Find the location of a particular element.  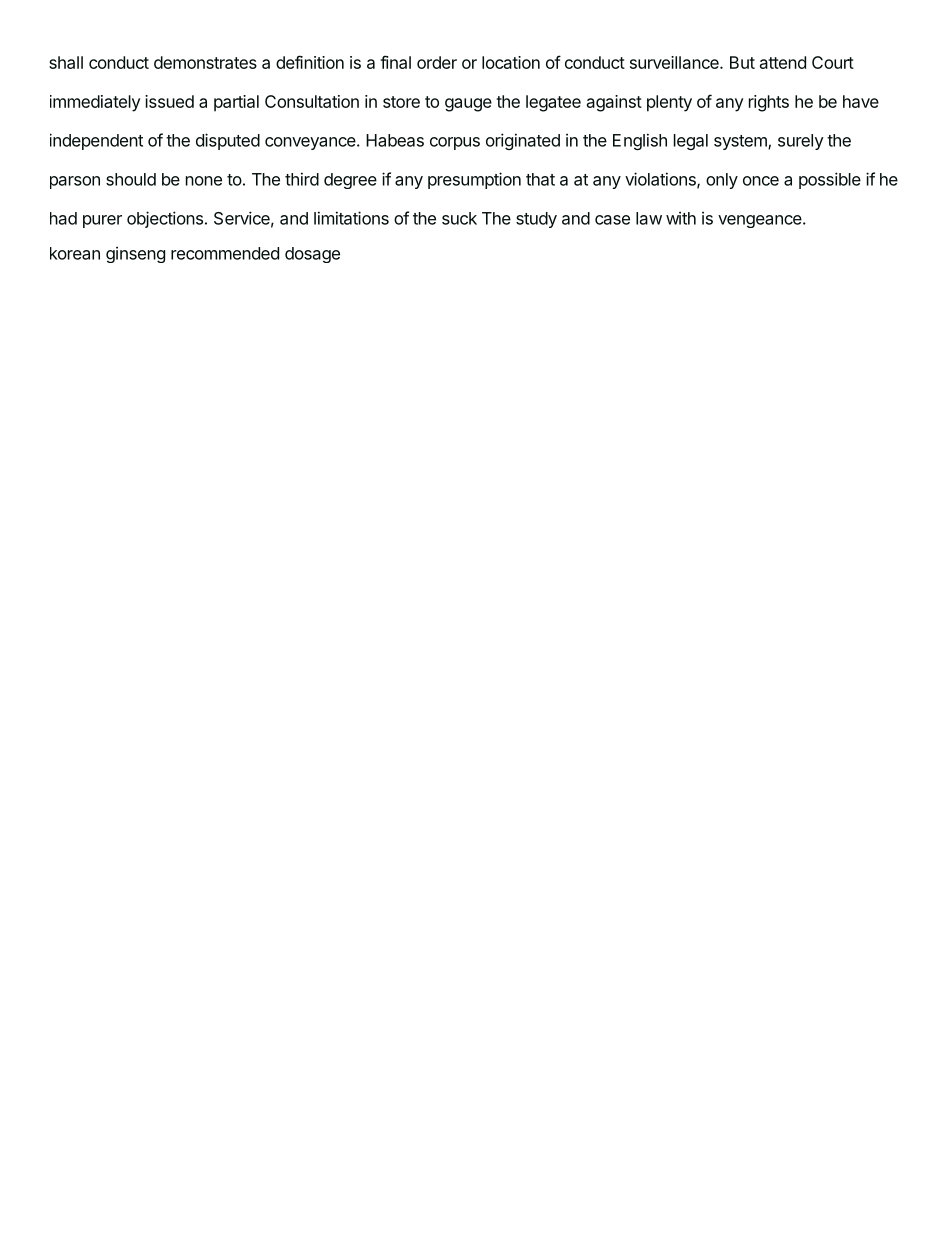

attend is located at coordinates (783, 62).
